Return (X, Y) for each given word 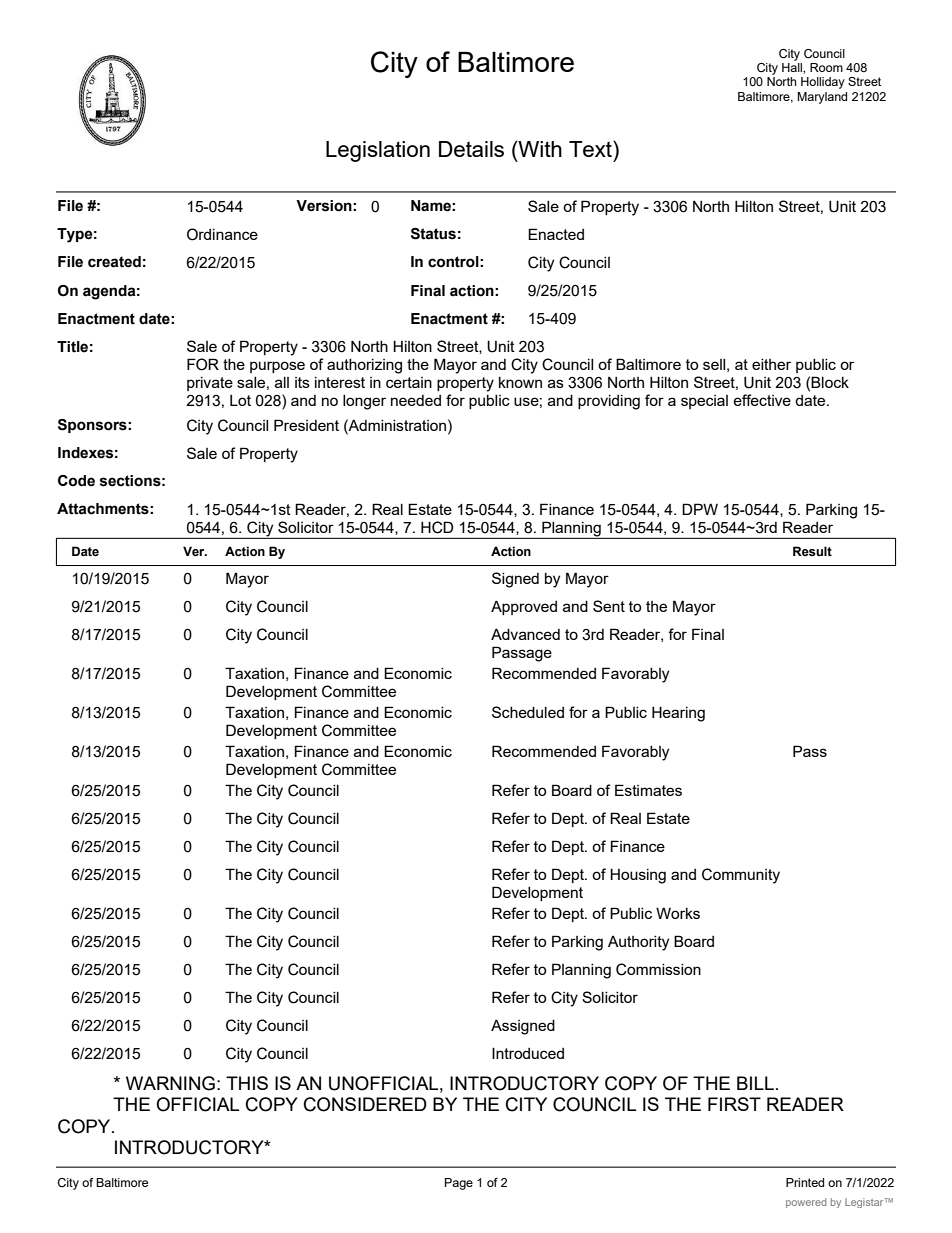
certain (409, 382)
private (210, 384)
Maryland (822, 98)
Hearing (678, 714)
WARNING (170, 1083)
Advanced (525, 634)
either (771, 364)
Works (678, 913)
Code (76, 481)
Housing (638, 876)
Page (459, 1184)
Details (471, 149)
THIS (247, 1083)
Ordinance (222, 234)
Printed (805, 1182)
